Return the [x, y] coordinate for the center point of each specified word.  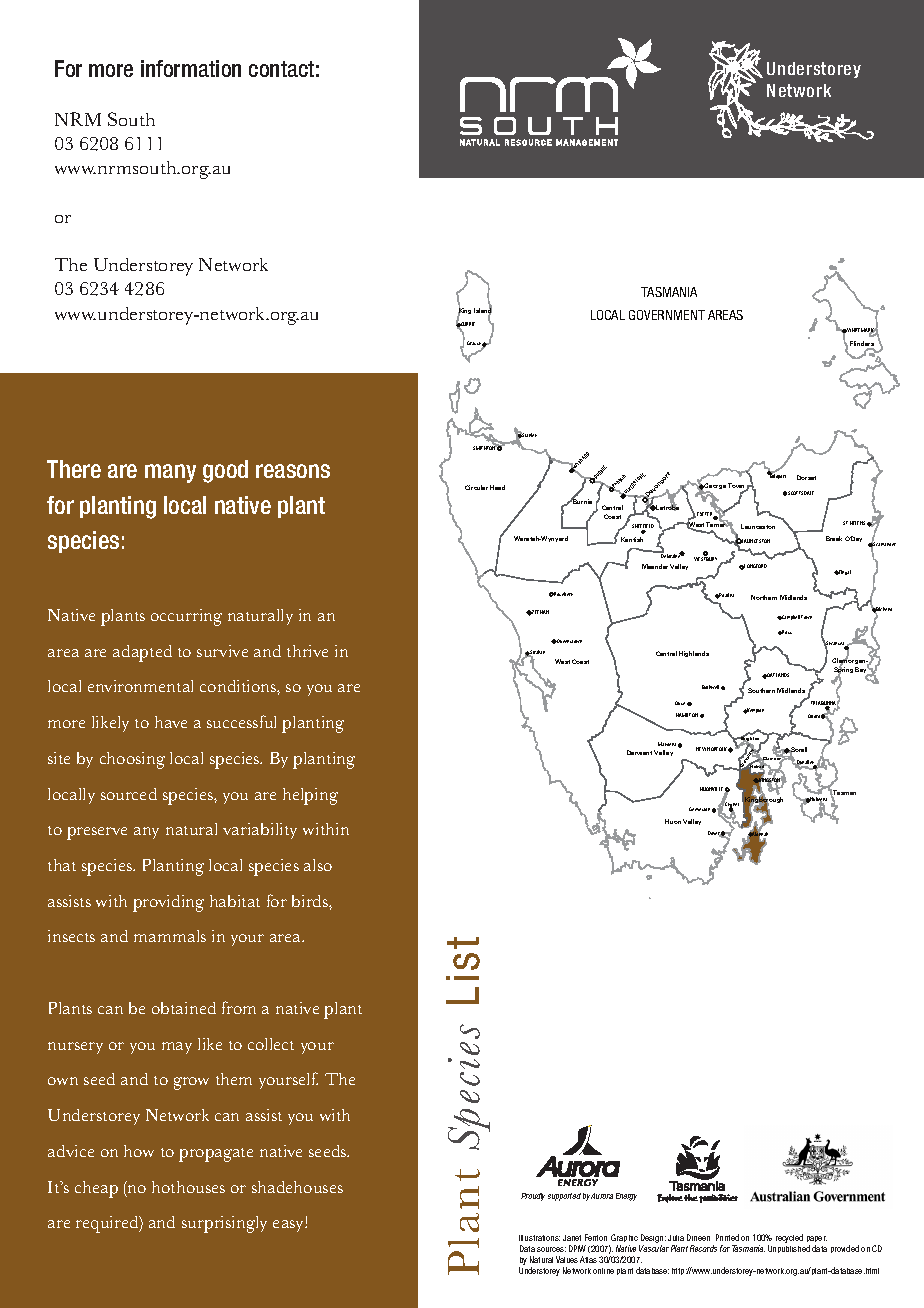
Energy [626, 1197]
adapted [142, 653]
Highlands [694, 654]
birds [311, 901]
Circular [476, 487]
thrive [307, 651]
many [170, 473]
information [191, 68]
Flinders [862, 345]
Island [483, 311]
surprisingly [224, 1224]
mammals [170, 936]
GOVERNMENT [667, 315]
